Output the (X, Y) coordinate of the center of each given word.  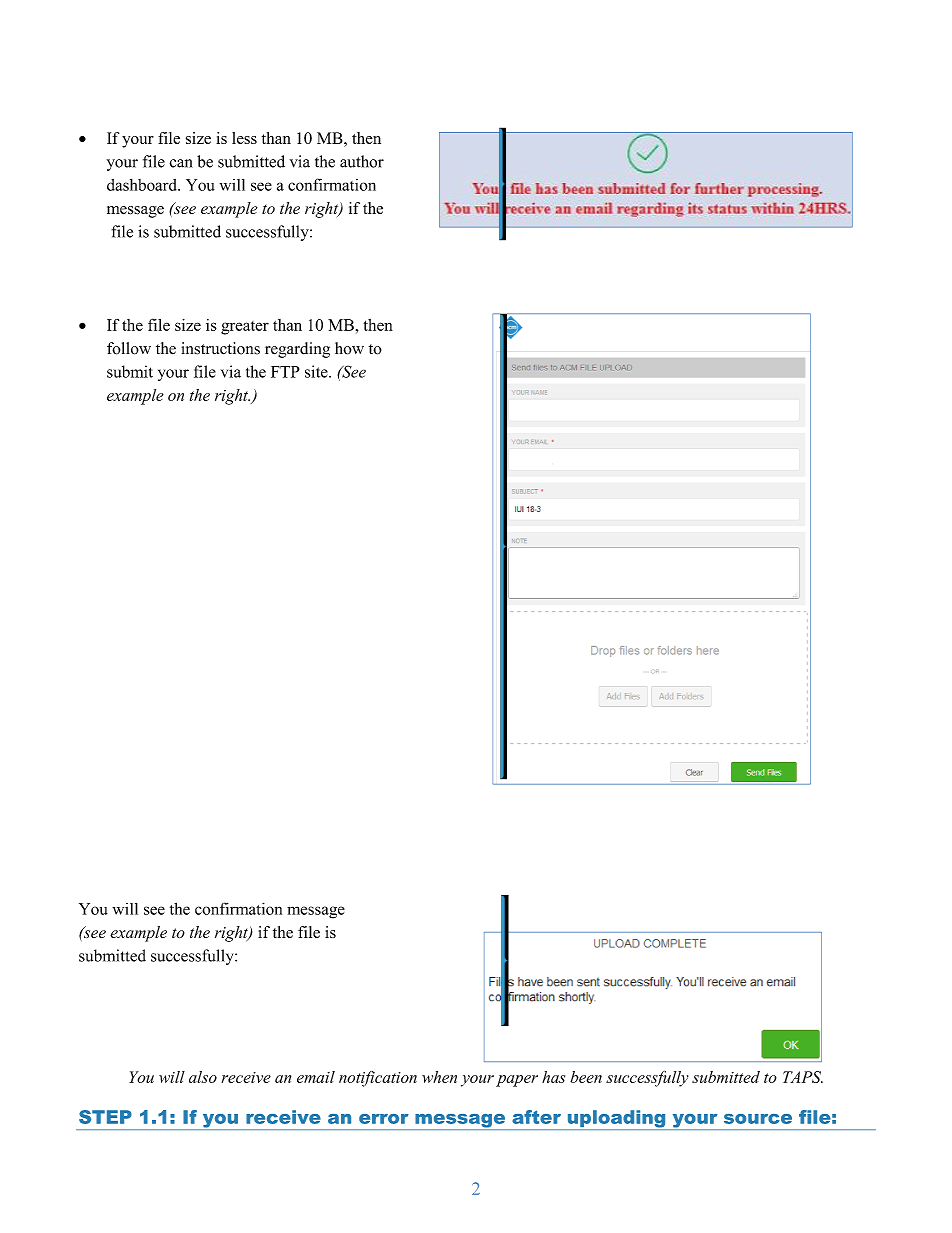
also (203, 1077)
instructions (221, 348)
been (586, 1077)
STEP (105, 1117)
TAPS (803, 1077)
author (362, 161)
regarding (297, 350)
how (349, 348)
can (181, 163)
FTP (285, 372)
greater (245, 328)
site (317, 371)
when (439, 1077)
